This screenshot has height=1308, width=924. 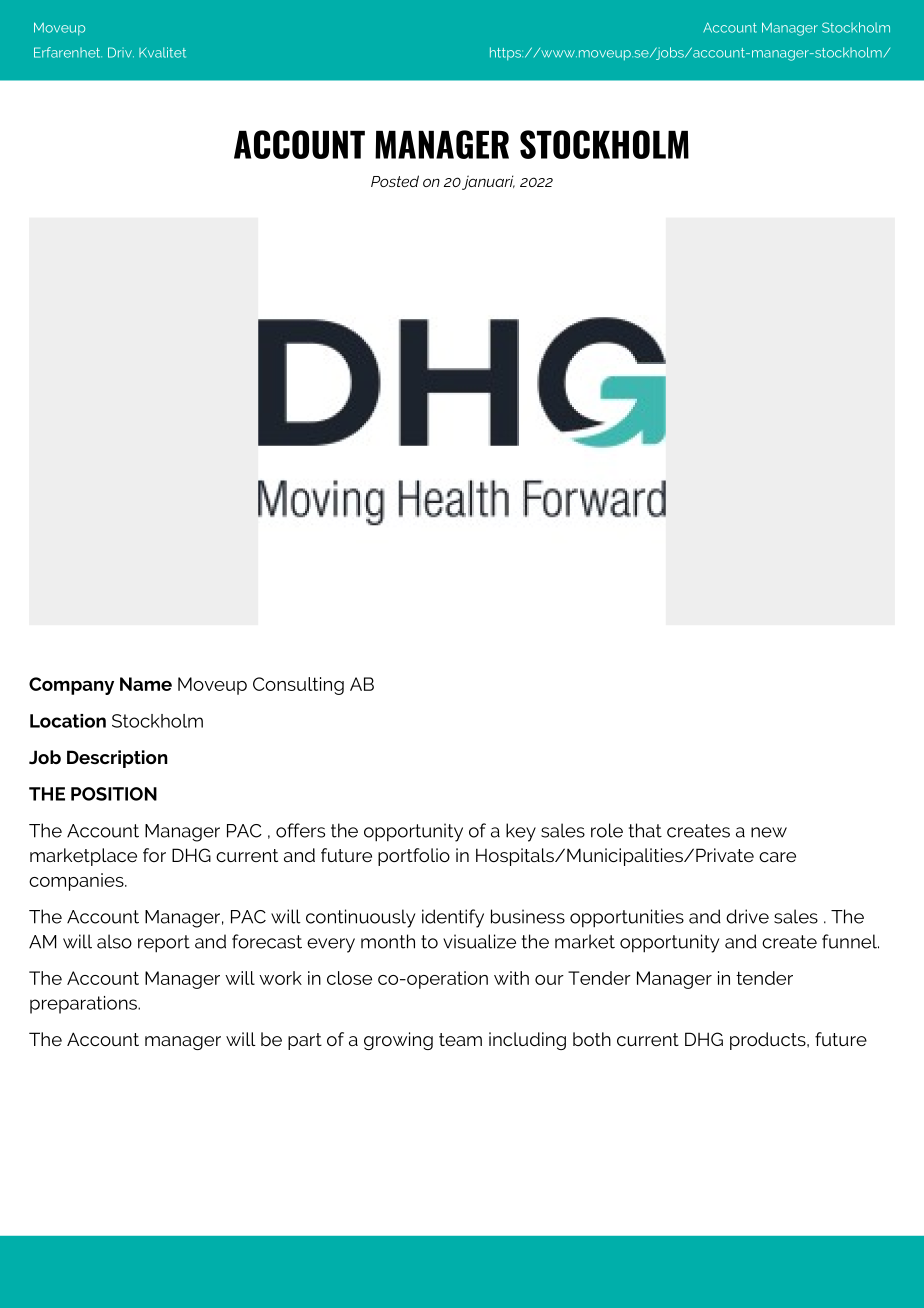 What do you see at coordinates (395, 181) in the screenshot?
I see `Posted` at bounding box center [395, 181].
